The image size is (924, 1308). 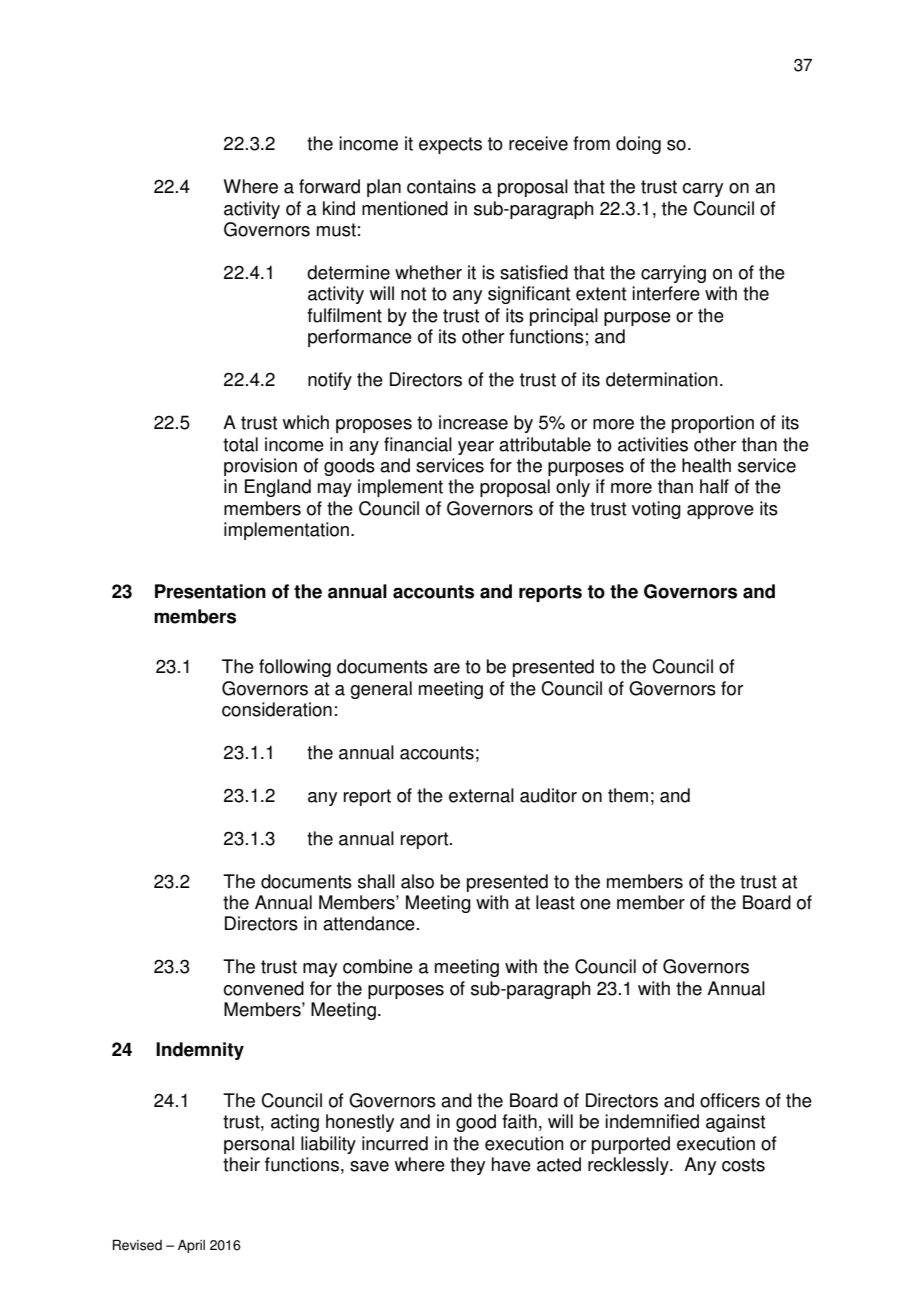 I want to click on they, so click(x=467, y=1166).
